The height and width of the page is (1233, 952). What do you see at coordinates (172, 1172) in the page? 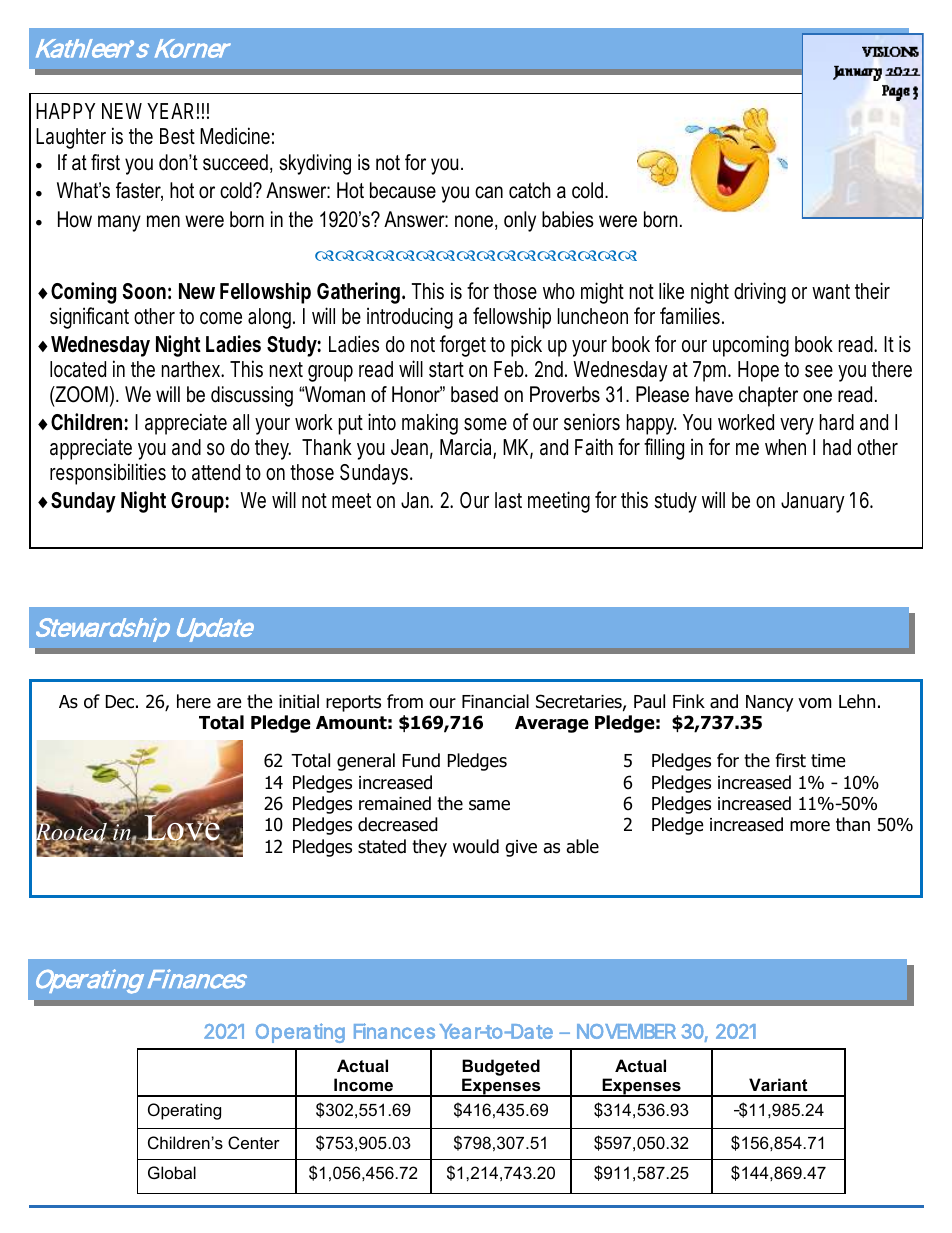
I see `Global` at bounding box center [172, 1172].
